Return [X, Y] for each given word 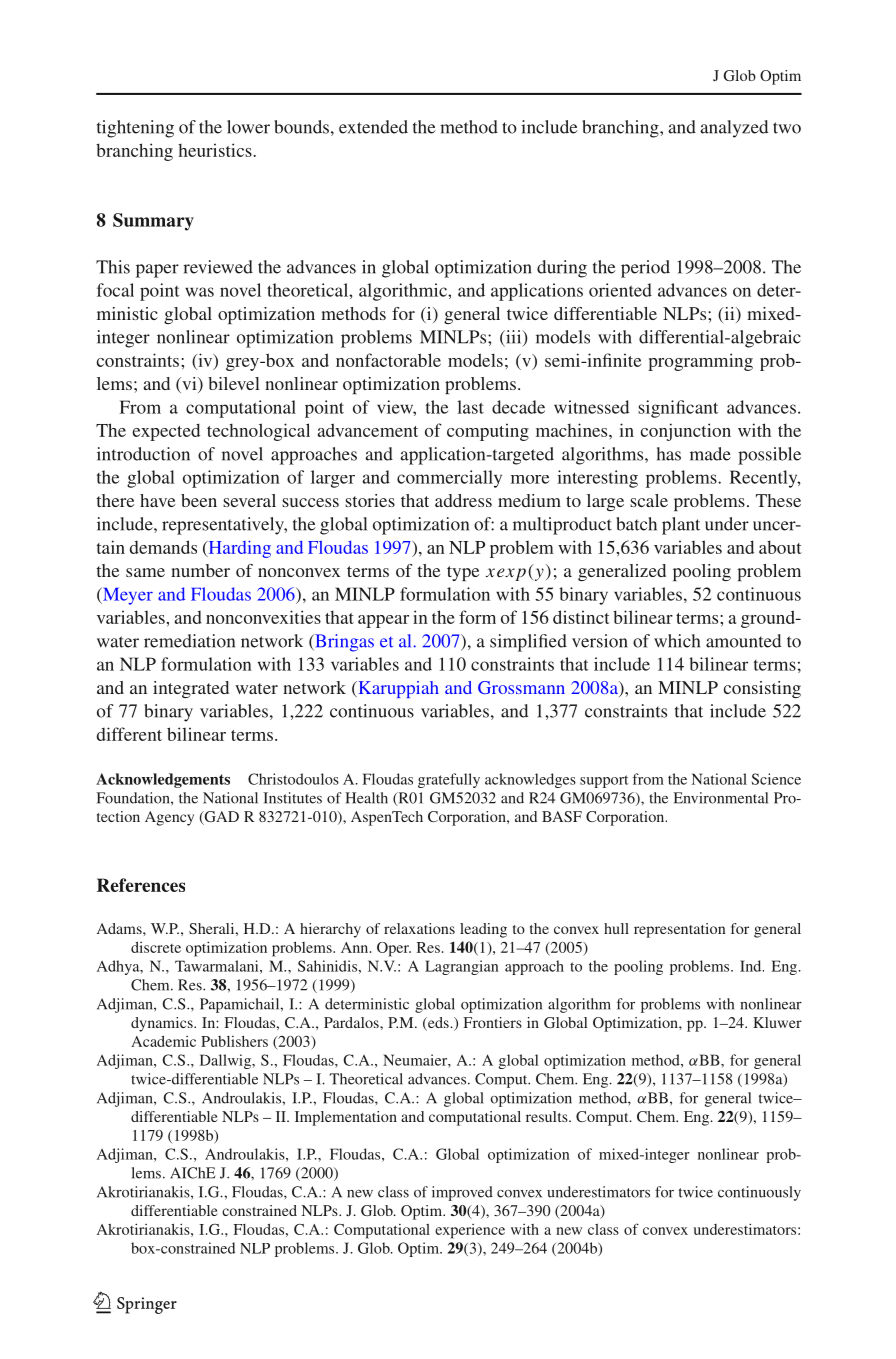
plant [681, 526]
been [199, 500]
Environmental [720, 798]
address [463, 500]
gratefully [449, 780]
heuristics [216, 150]
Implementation [346, 1118]
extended [373, 127]
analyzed [734, 129]
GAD [220, 818]
